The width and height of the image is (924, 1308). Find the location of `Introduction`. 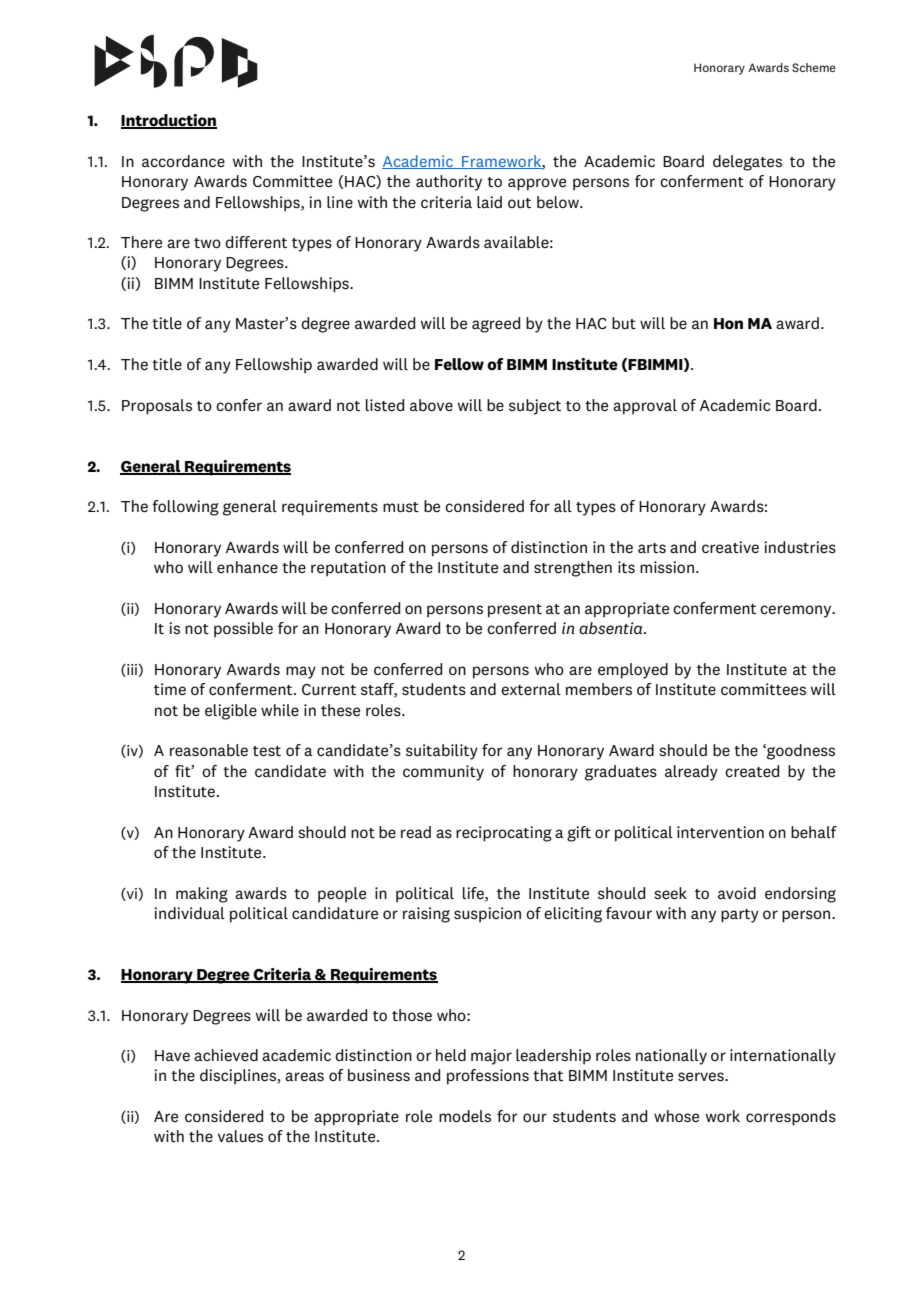

Introduction is located at coordinates (169, 121).
